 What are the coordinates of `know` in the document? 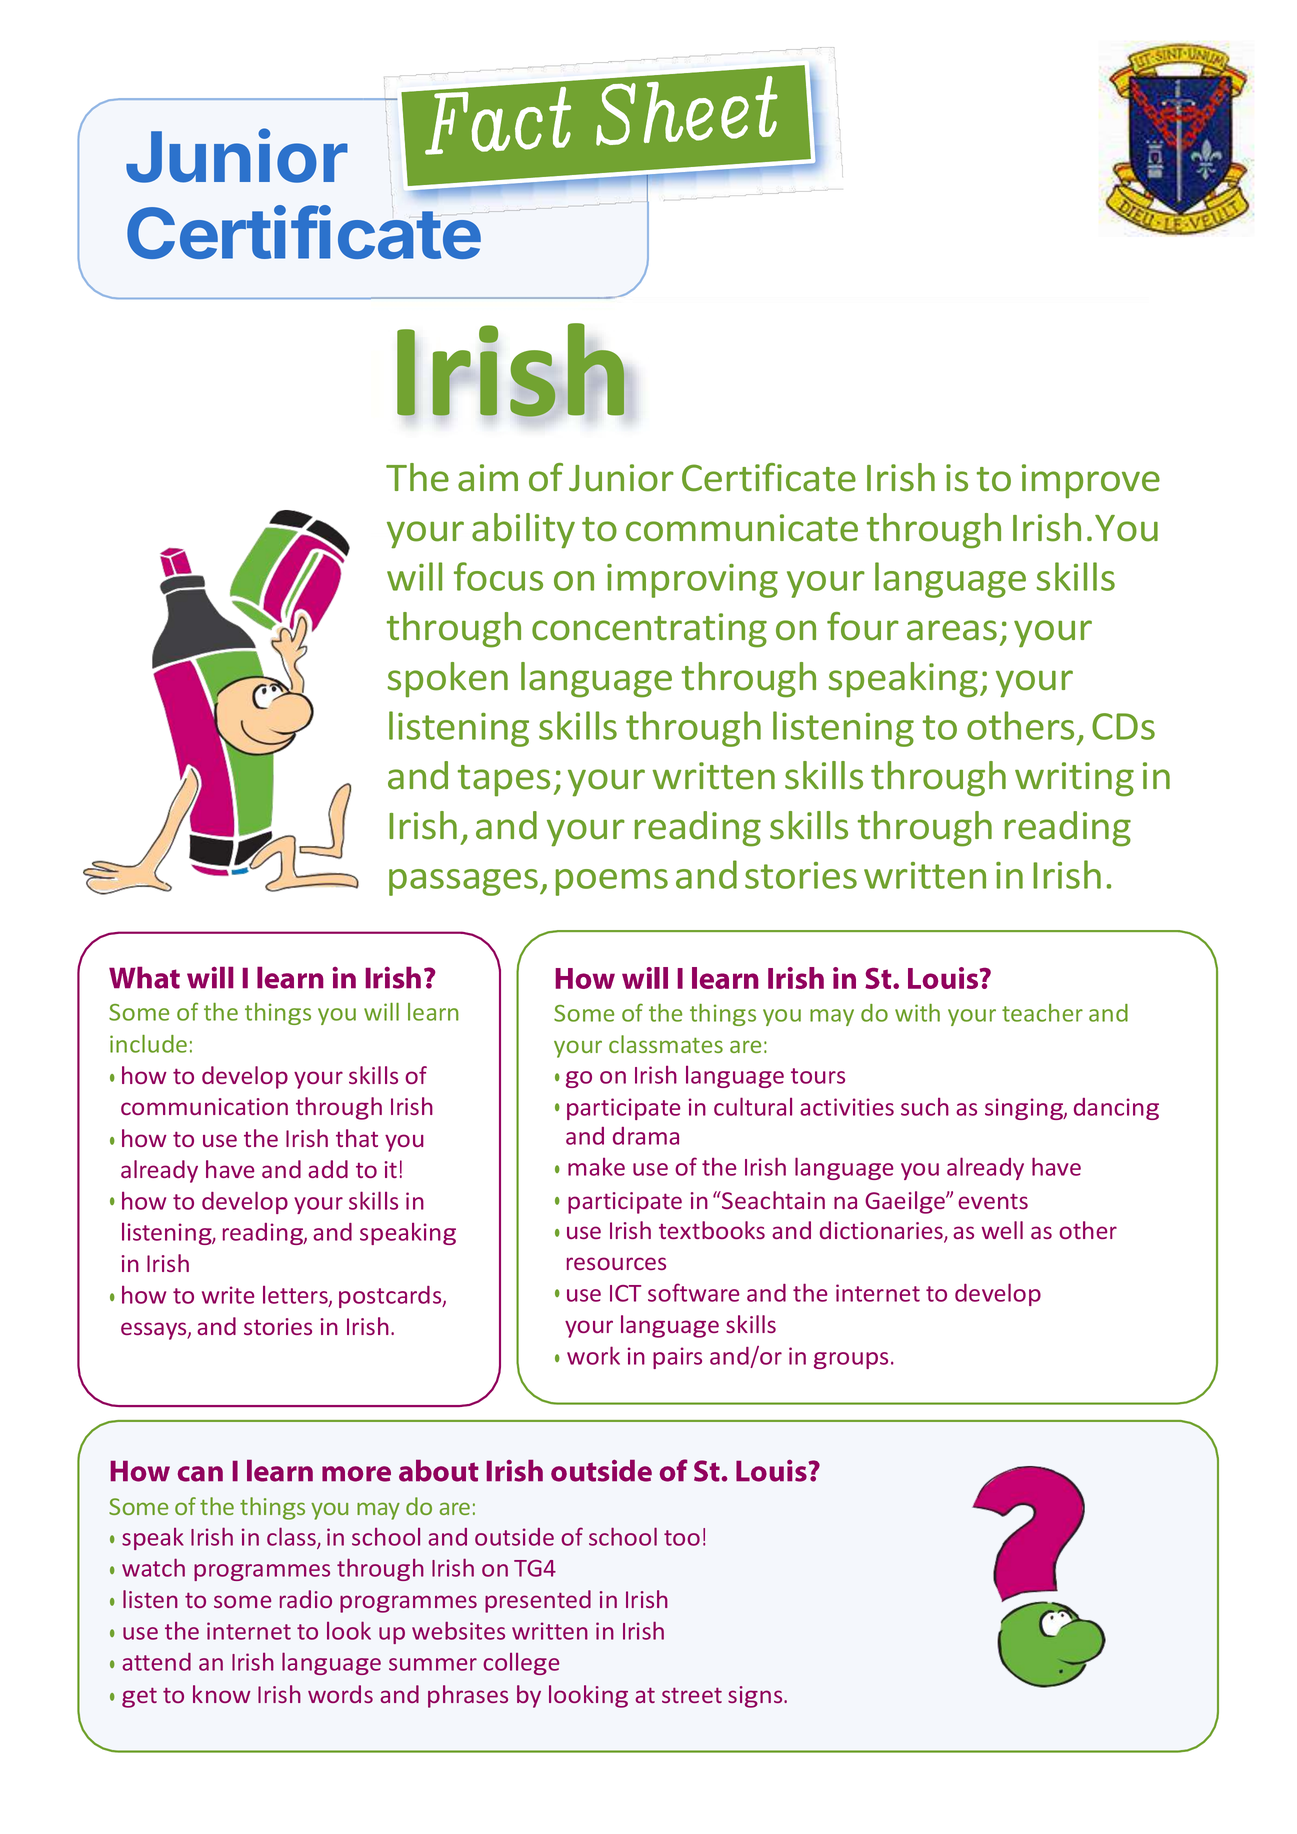 It's located at (222, 1694).
